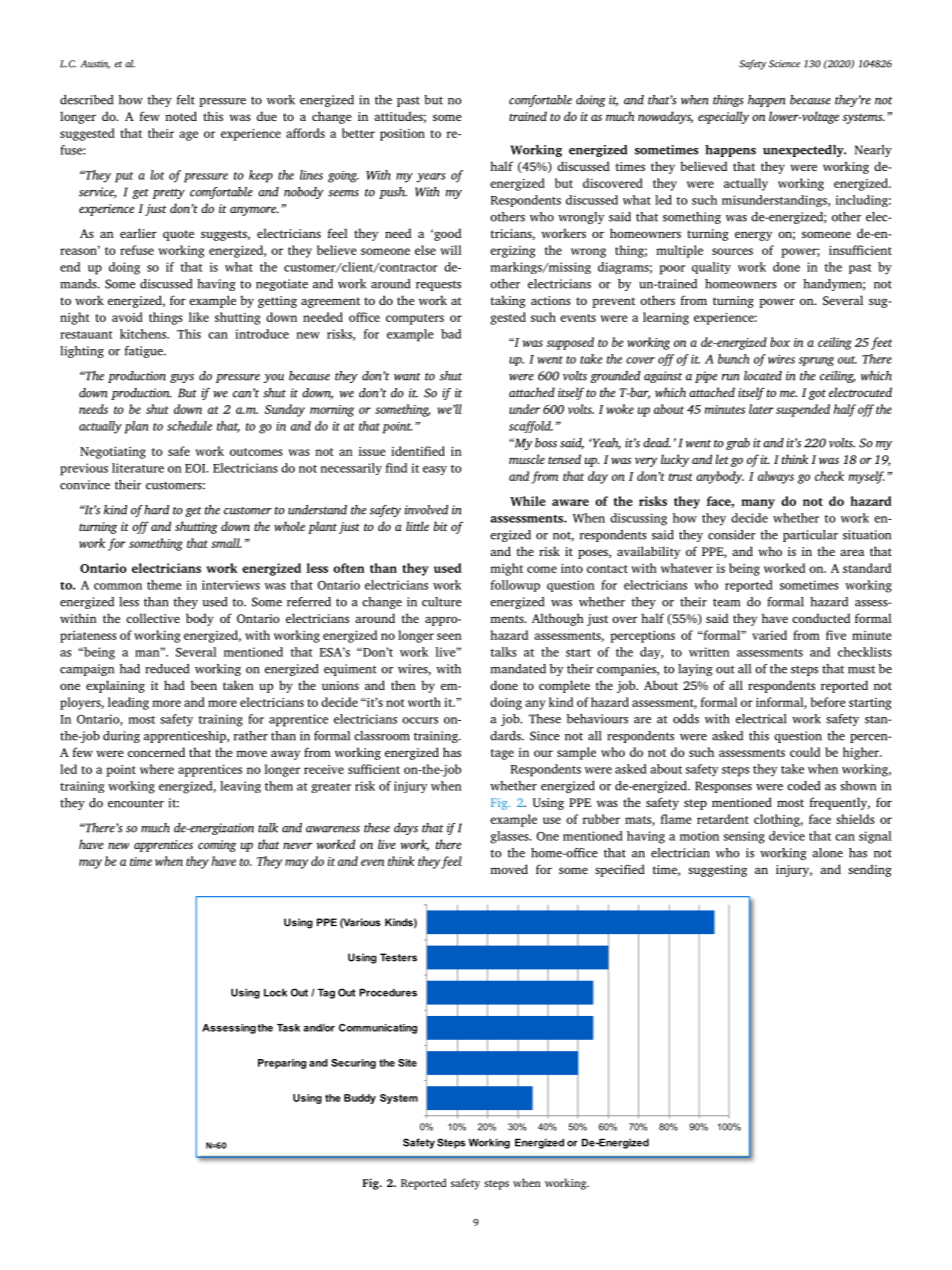 Image resolution: width=952 pixels, height=1270 pixels. Describe the element at coordinates (186, 100) in the page. I see `felt` at that location.
